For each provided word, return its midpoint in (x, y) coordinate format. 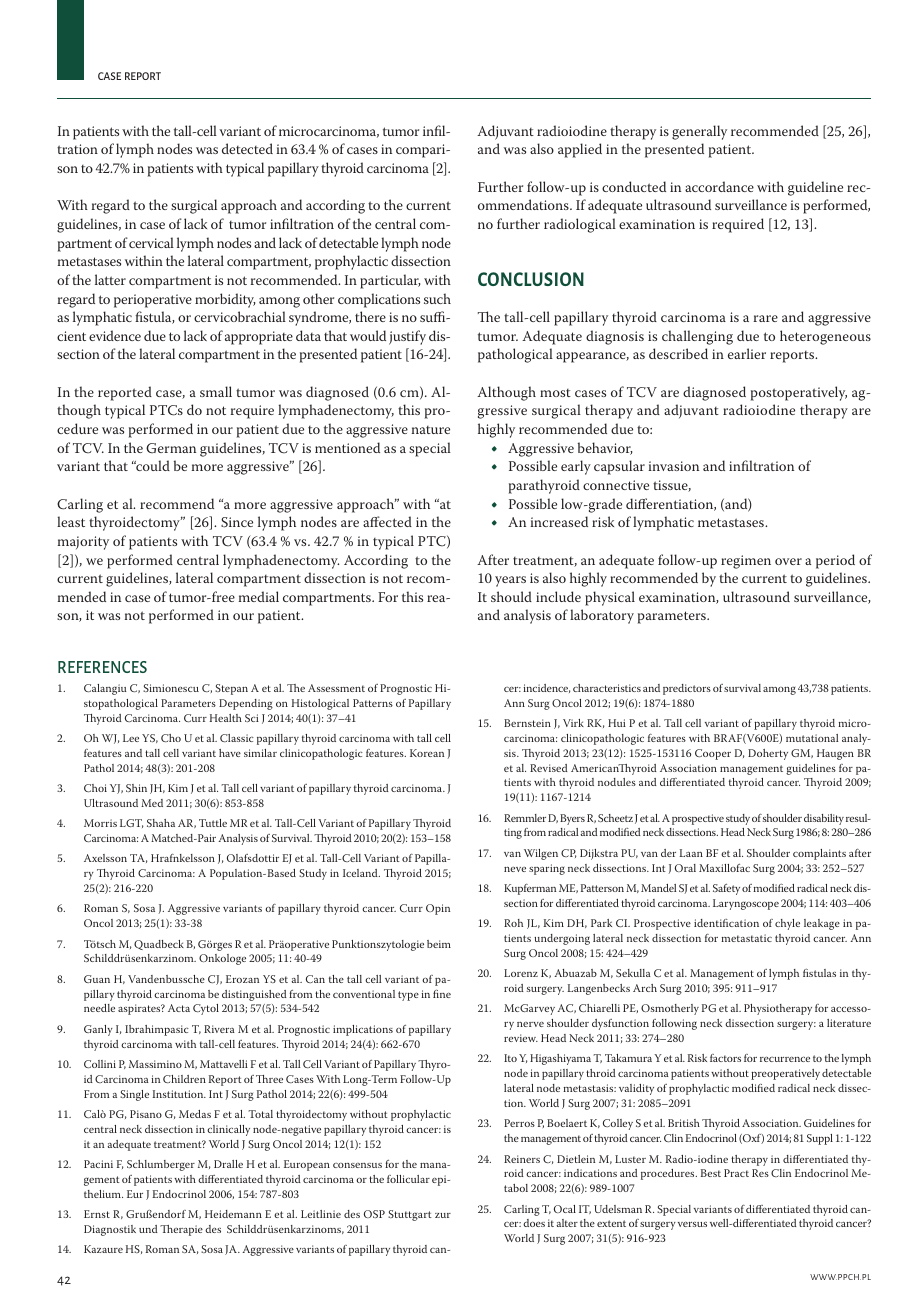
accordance (719, 186)
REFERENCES (102, 667)
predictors (687, 689)
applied (580, 150)
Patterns (373, 703)
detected (247, 148)
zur (443, 1215)
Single (134, 1095)
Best (711, 1173)
